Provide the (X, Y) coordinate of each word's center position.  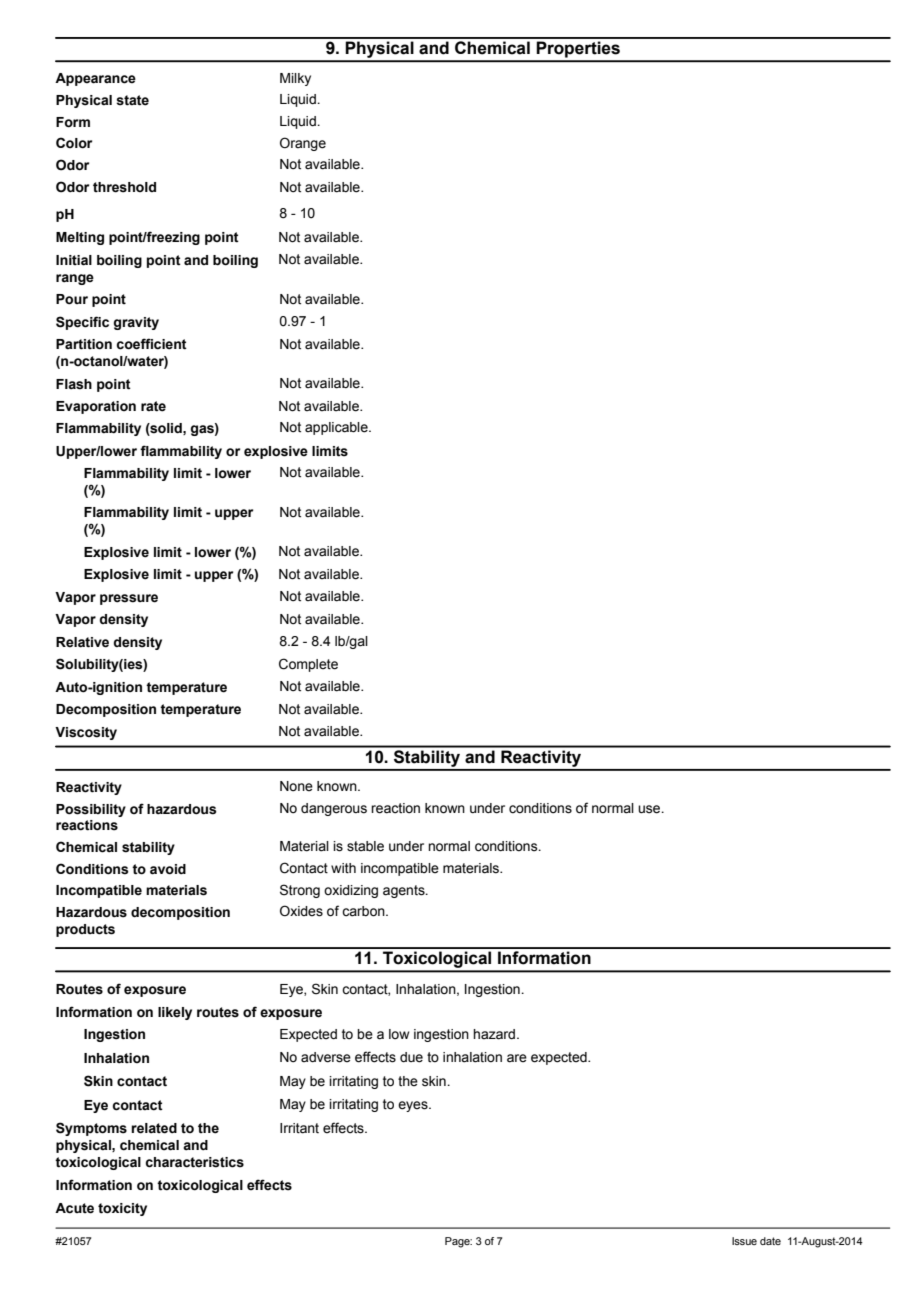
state (132, 100)
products (85, 930)
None (296, 786)
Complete (308, 665)
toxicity (122, 1209)
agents (405, 891)
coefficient (151, 344)
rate (153, 406)
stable (365, 846)
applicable (337, 428)
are (517, 1058)
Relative (82, 642)
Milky (295, 79)
